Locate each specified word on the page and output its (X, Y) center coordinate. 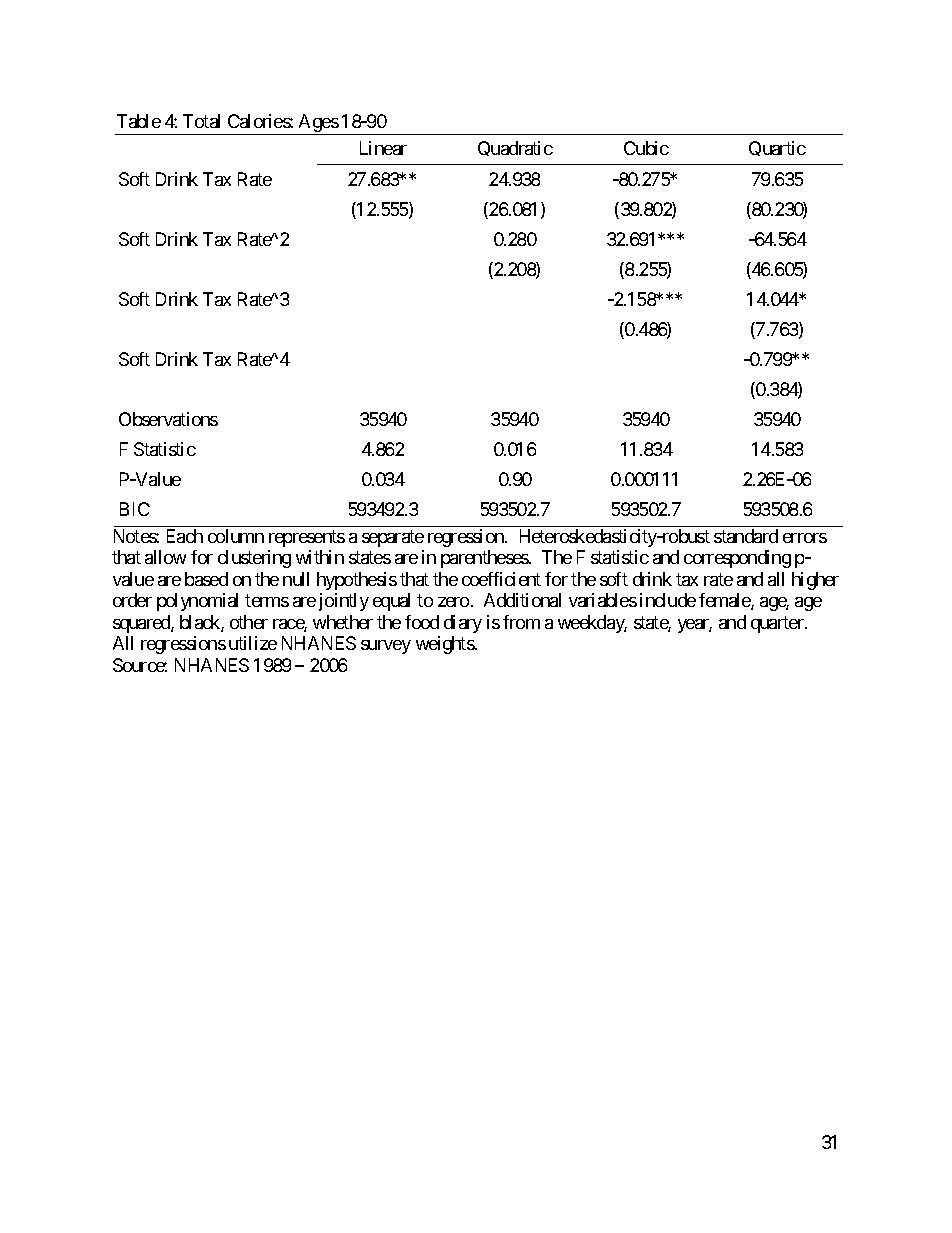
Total (201, 121)
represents (307, 538)
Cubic (646, 148)
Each (185, 536)
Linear (383, 148)
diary (463, 624)
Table (139, 121)
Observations (168, 419)
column (236, 536)
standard (746, 536)
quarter (778, 624)
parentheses (485, 559)
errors (805, 538)
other (249, 622)
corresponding (737, 559)
